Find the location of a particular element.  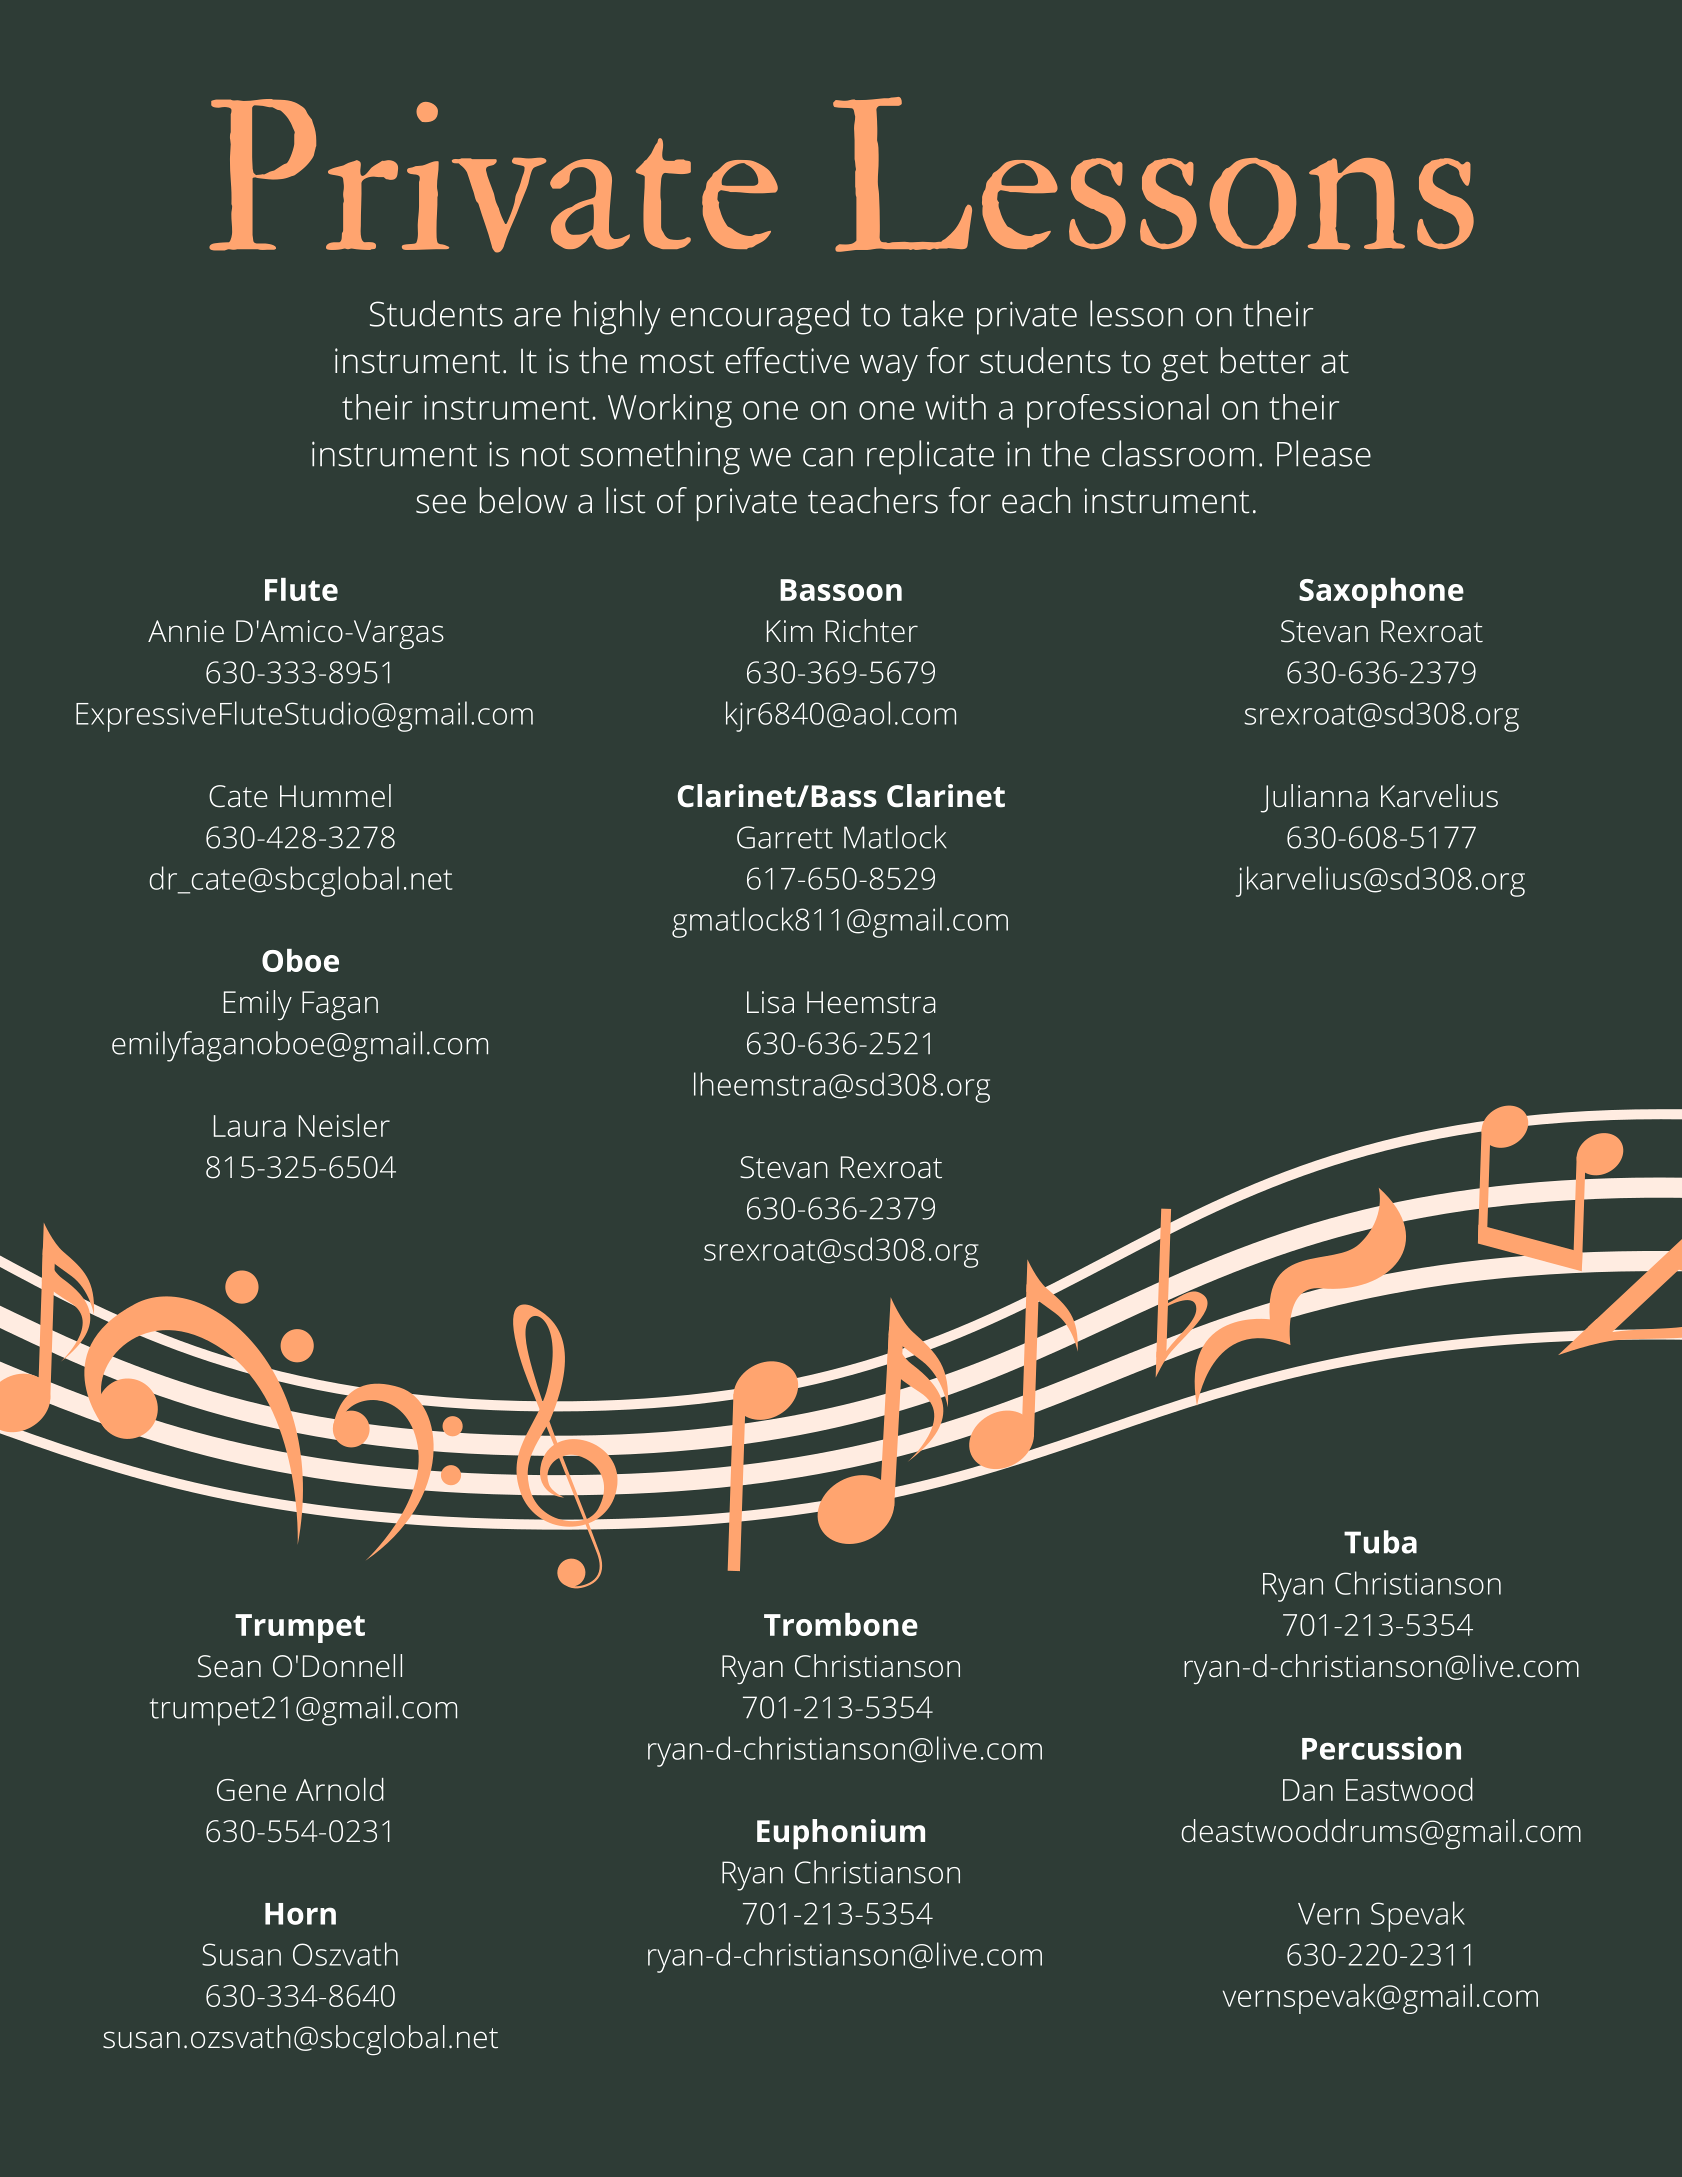

Julianna is located at coordinates (1314, 798).
